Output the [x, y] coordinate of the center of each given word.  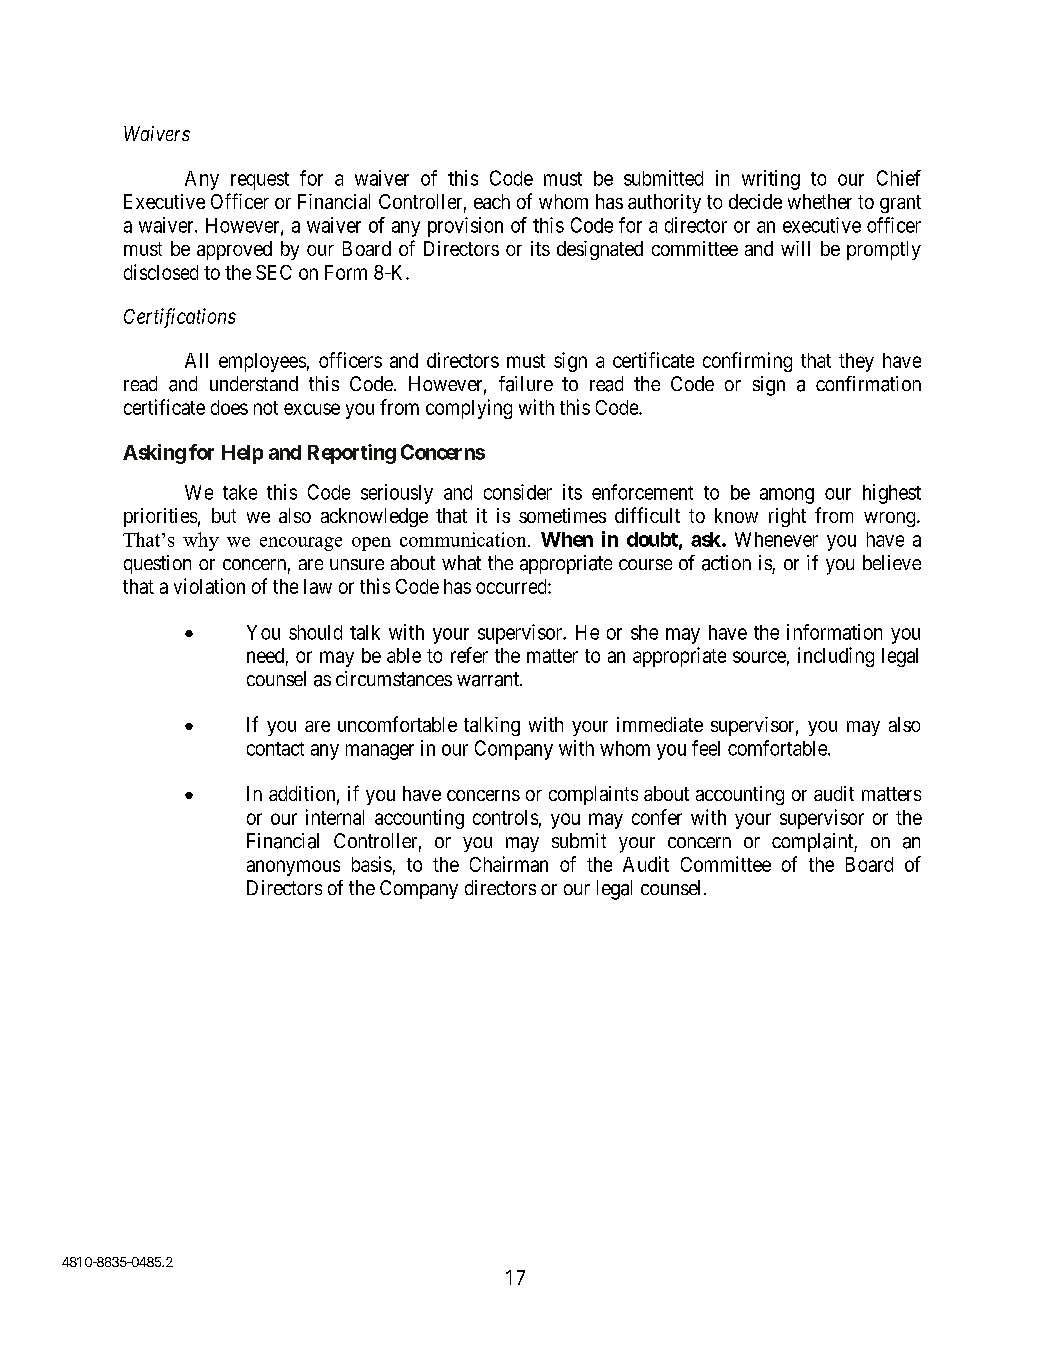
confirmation [868, 384]
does [229, 407]
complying [469, 409]
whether [820, 201]
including [836, 657]
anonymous [293, 868]
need [265, 655]
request [260, 181]
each [492, 201]
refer [469, 655]
